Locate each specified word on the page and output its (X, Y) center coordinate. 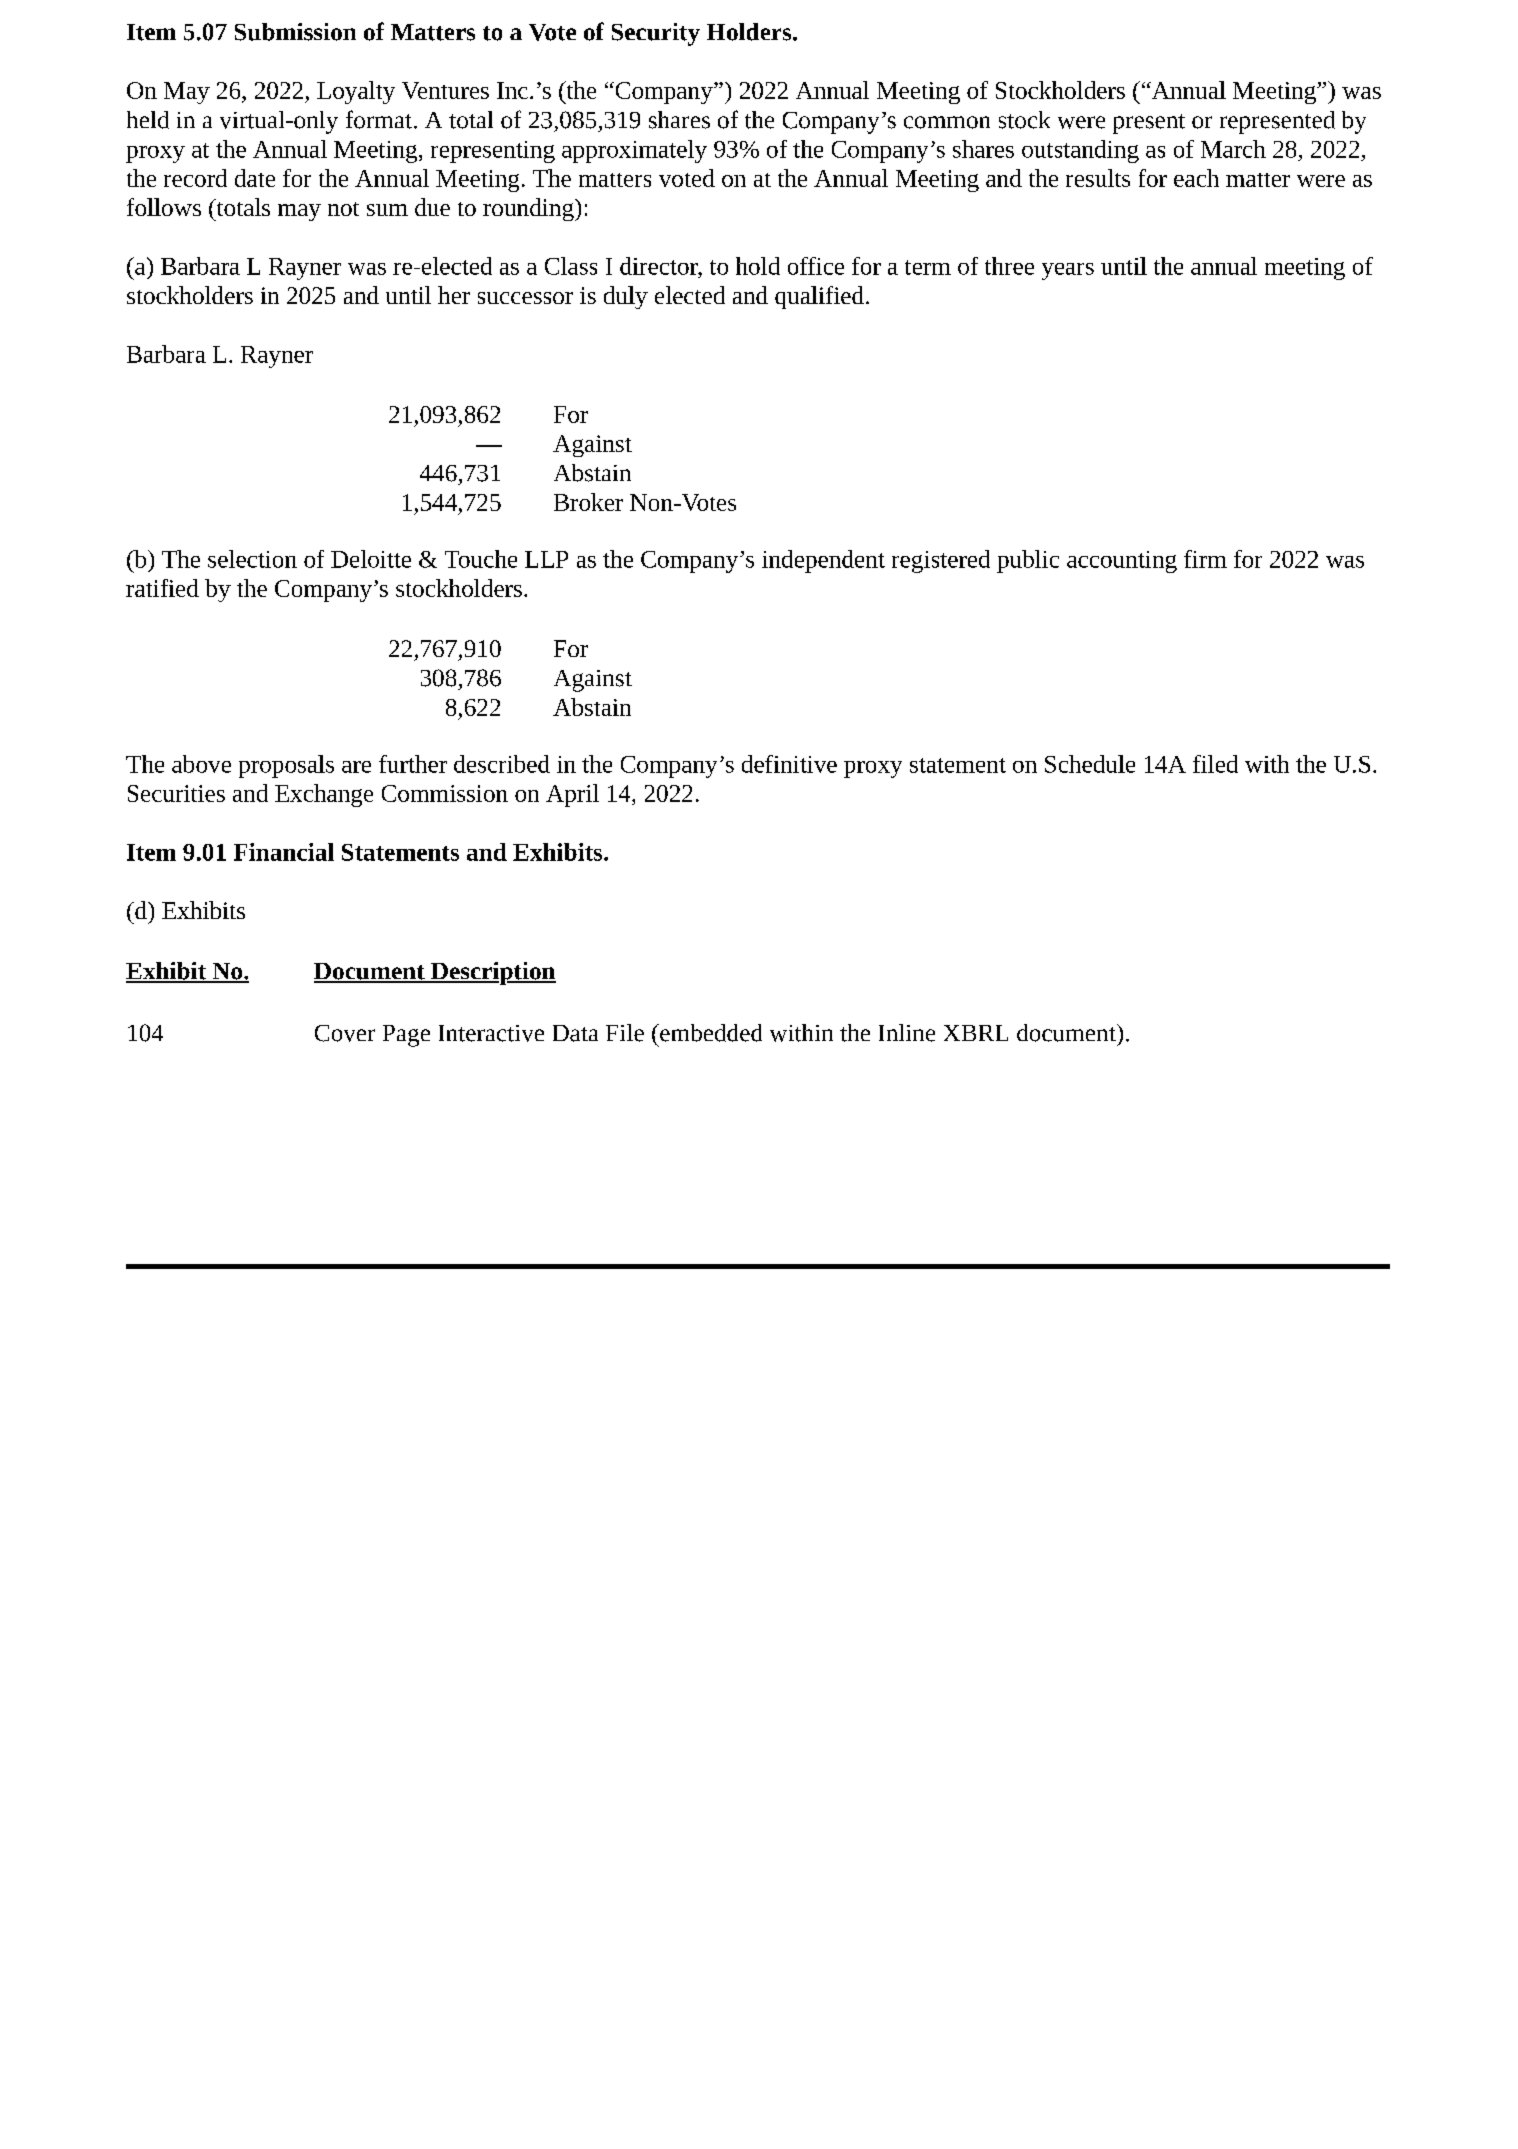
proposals (286, 766)
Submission (295, 32)
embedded (710, 1033)
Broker (588, 502)
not (343, 209)
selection (252, 559)
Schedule (1090, 764)
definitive (789, 764)
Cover (345, 1033)
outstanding (1080, 151)
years (1068, 271)
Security (656, 34)
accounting (1122, 562)
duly (626, 297)
